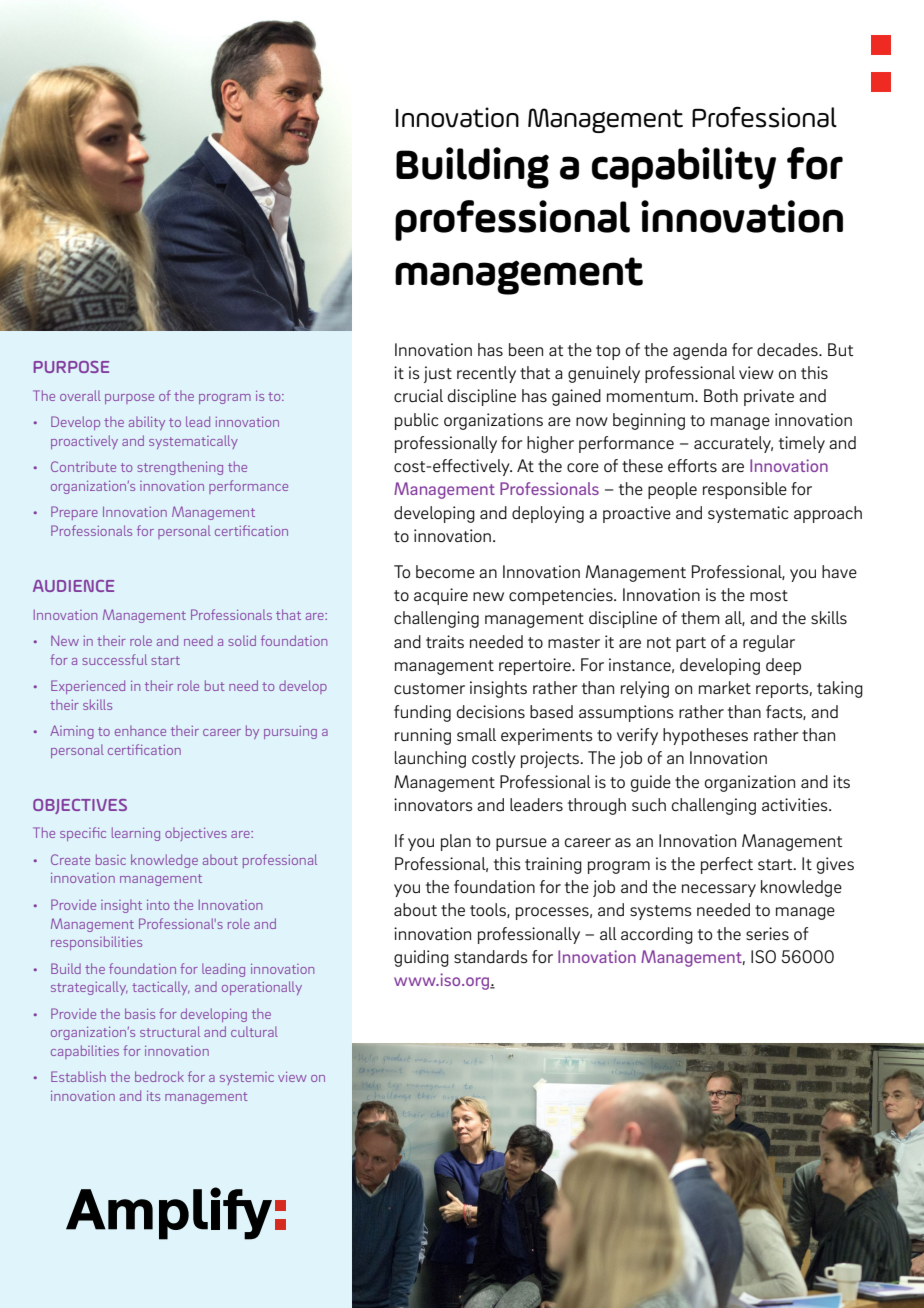 The width and height of the screenshot is (924, 1308). What do you see at coordinates (438, 374) in the screenshot?
I see `just` at bounding box center [438, 374].
